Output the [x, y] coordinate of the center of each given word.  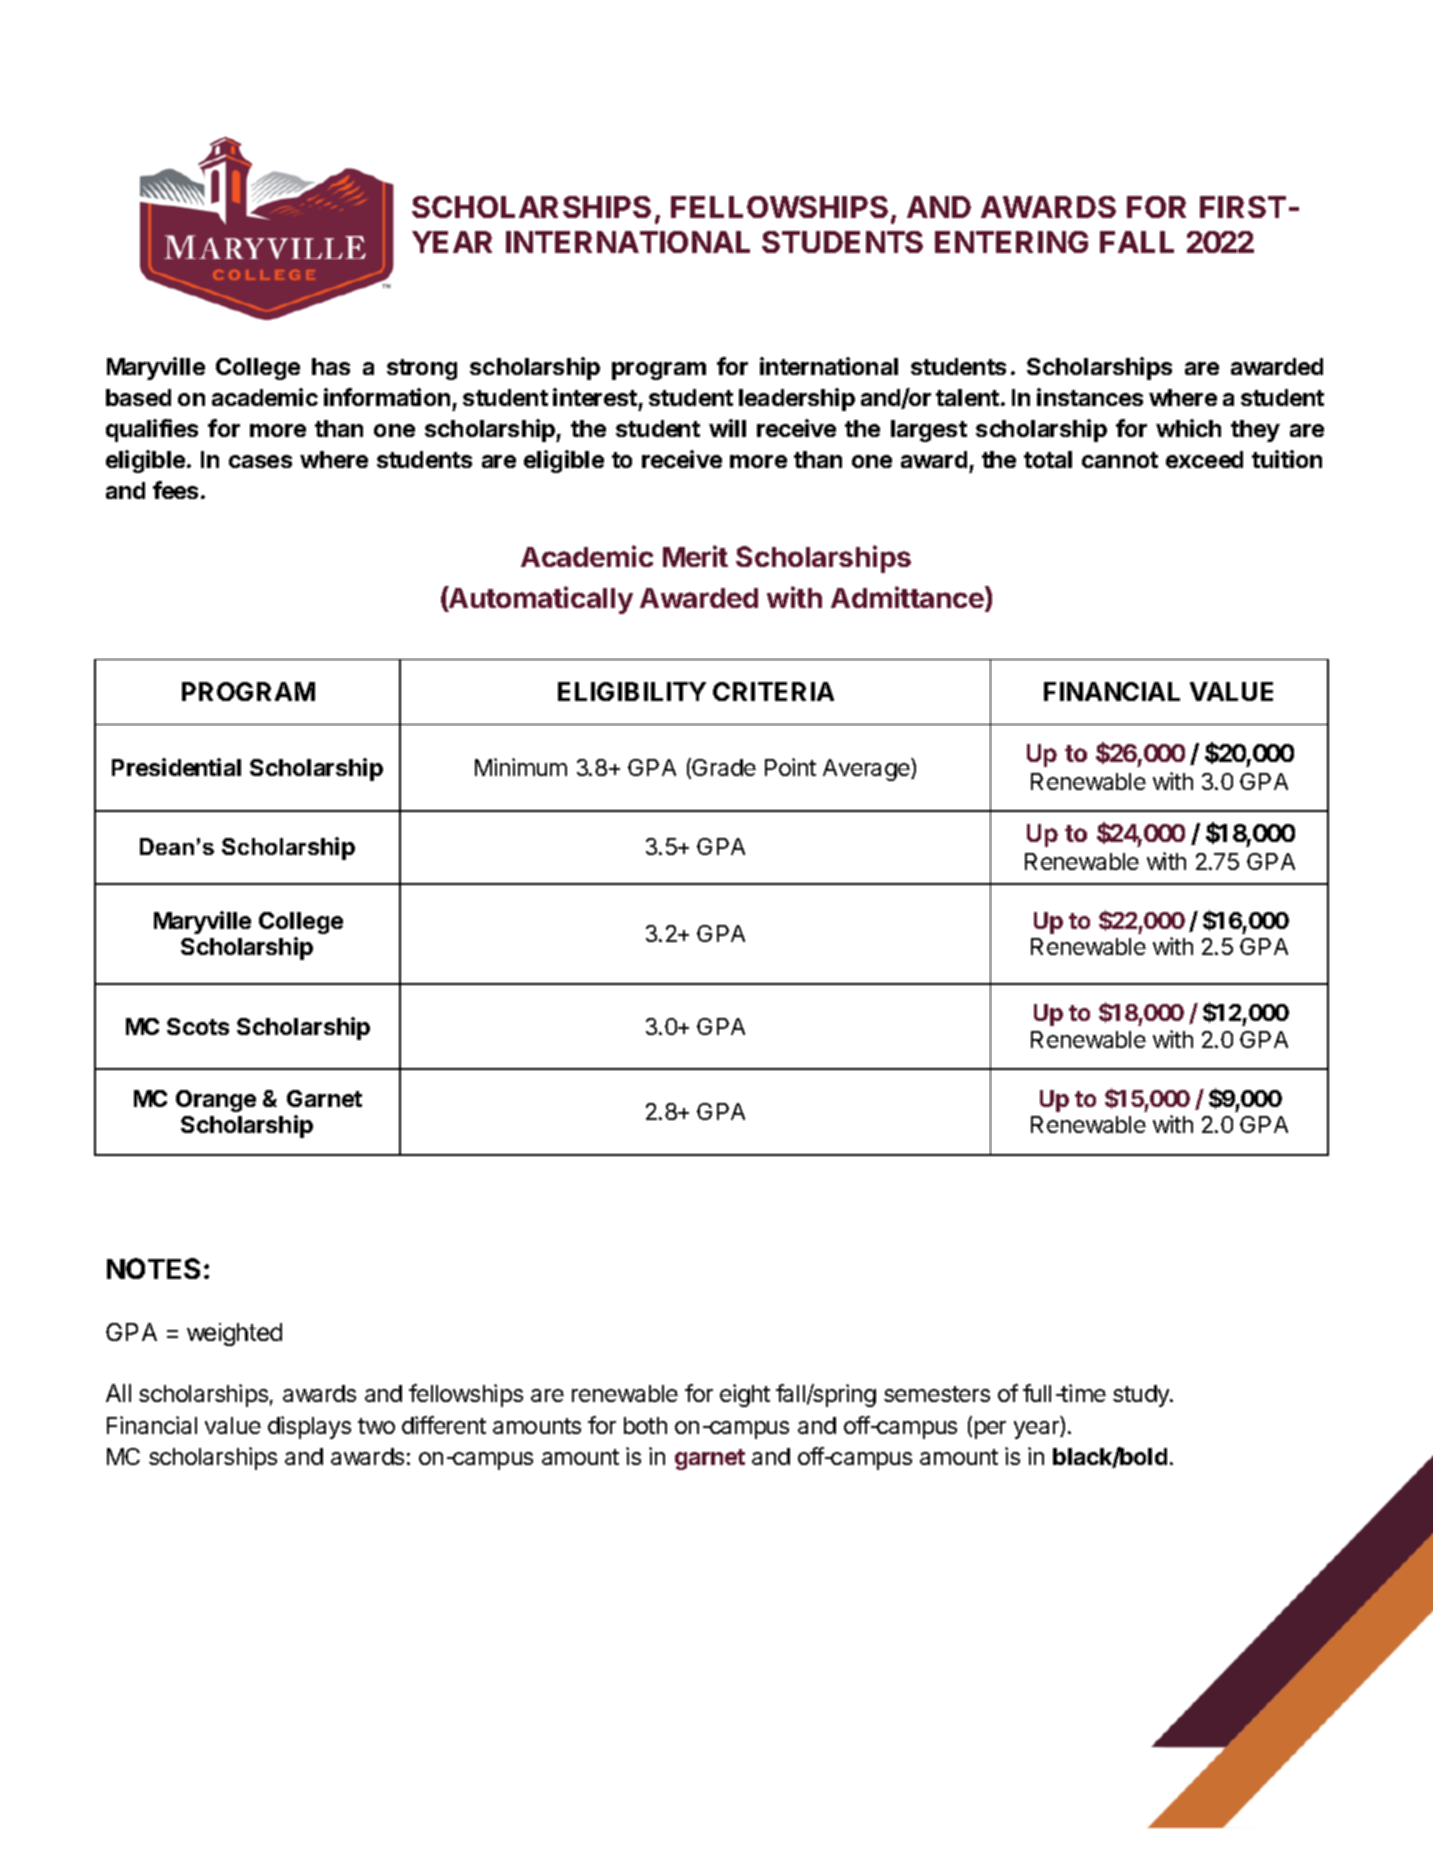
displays [309, 1427]
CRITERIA [773, 691]
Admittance [907, 597]
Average [867, 769]
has [331, 366]
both [645, 1425]
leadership [797, 399]
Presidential [176, 767]
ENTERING [1011, 242]
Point [790, 767]
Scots [198, 1026]
